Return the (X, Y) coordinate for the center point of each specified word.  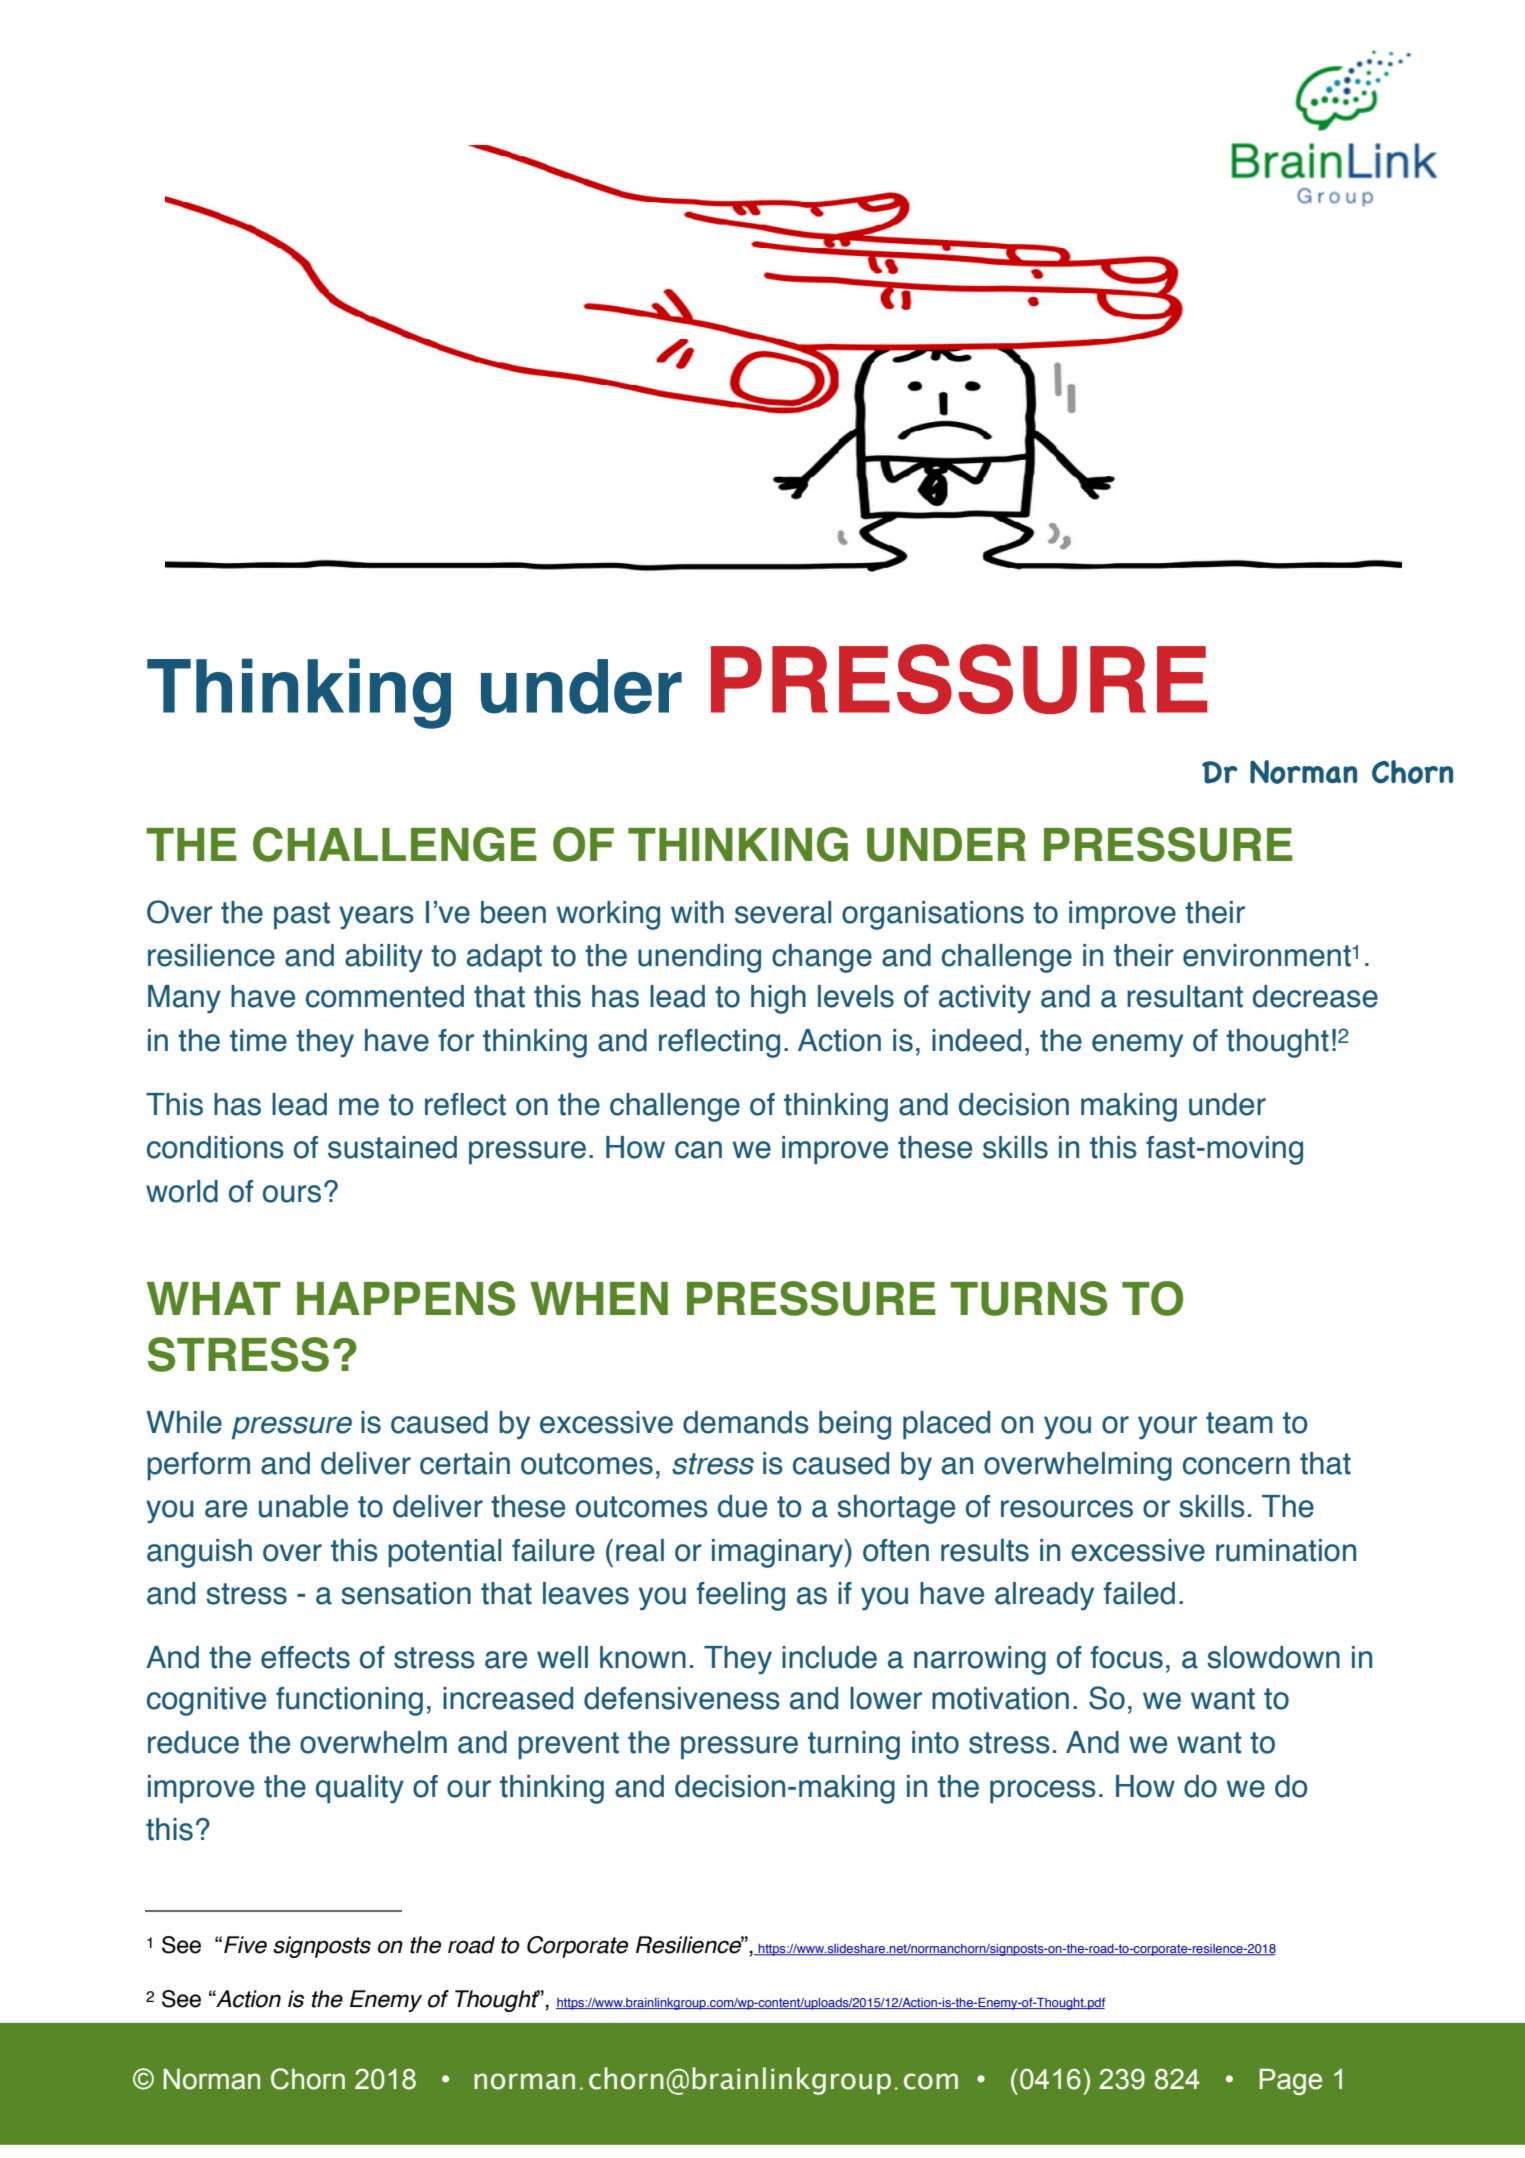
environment (1267, 955)
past (302, 916)
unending (699, 958)
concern (1236, 1466)
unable (303, 1506)
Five (245, 1945)
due (742, 1506)
